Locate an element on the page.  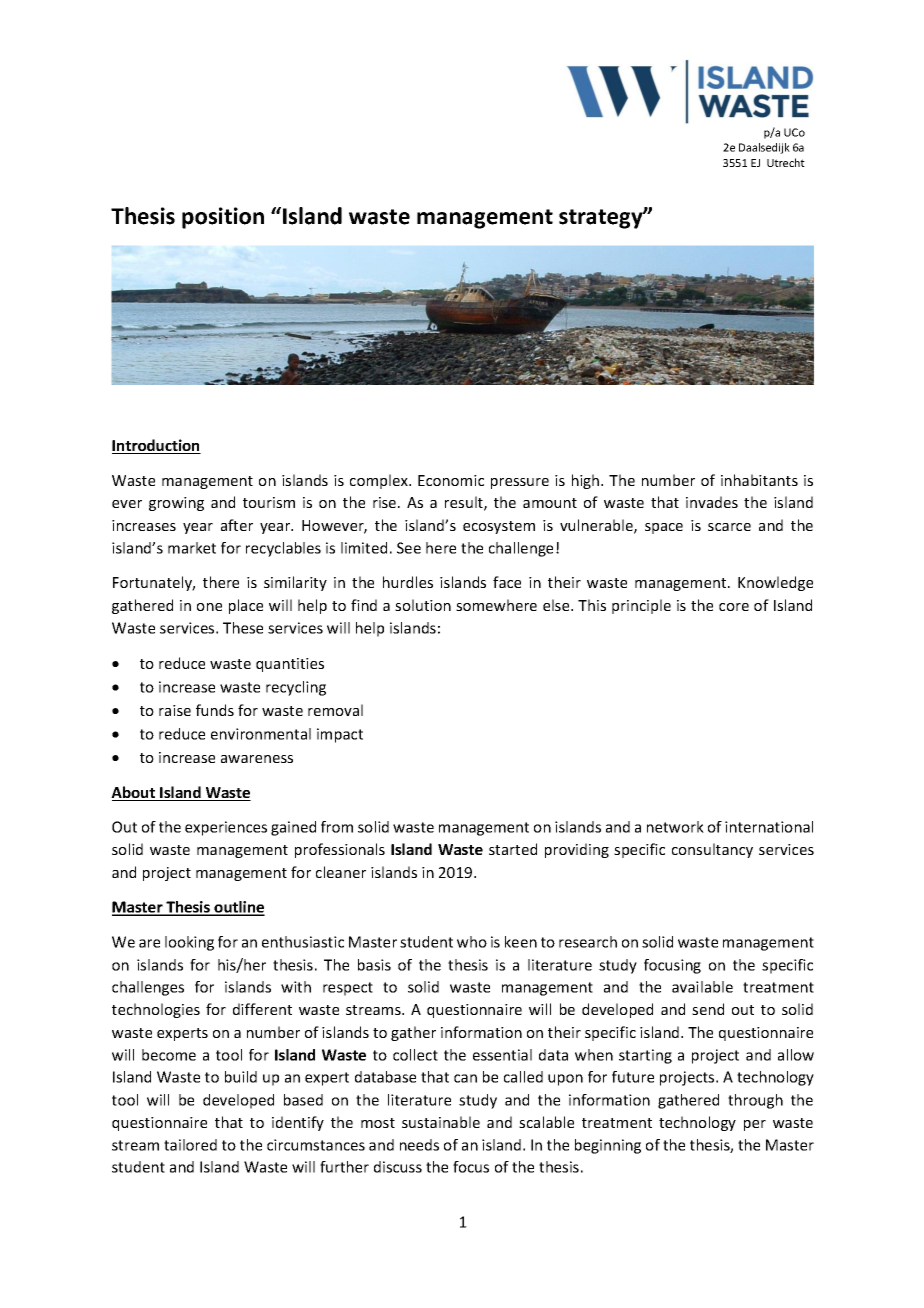
inhabitants is located at coordinates (759, 480).
